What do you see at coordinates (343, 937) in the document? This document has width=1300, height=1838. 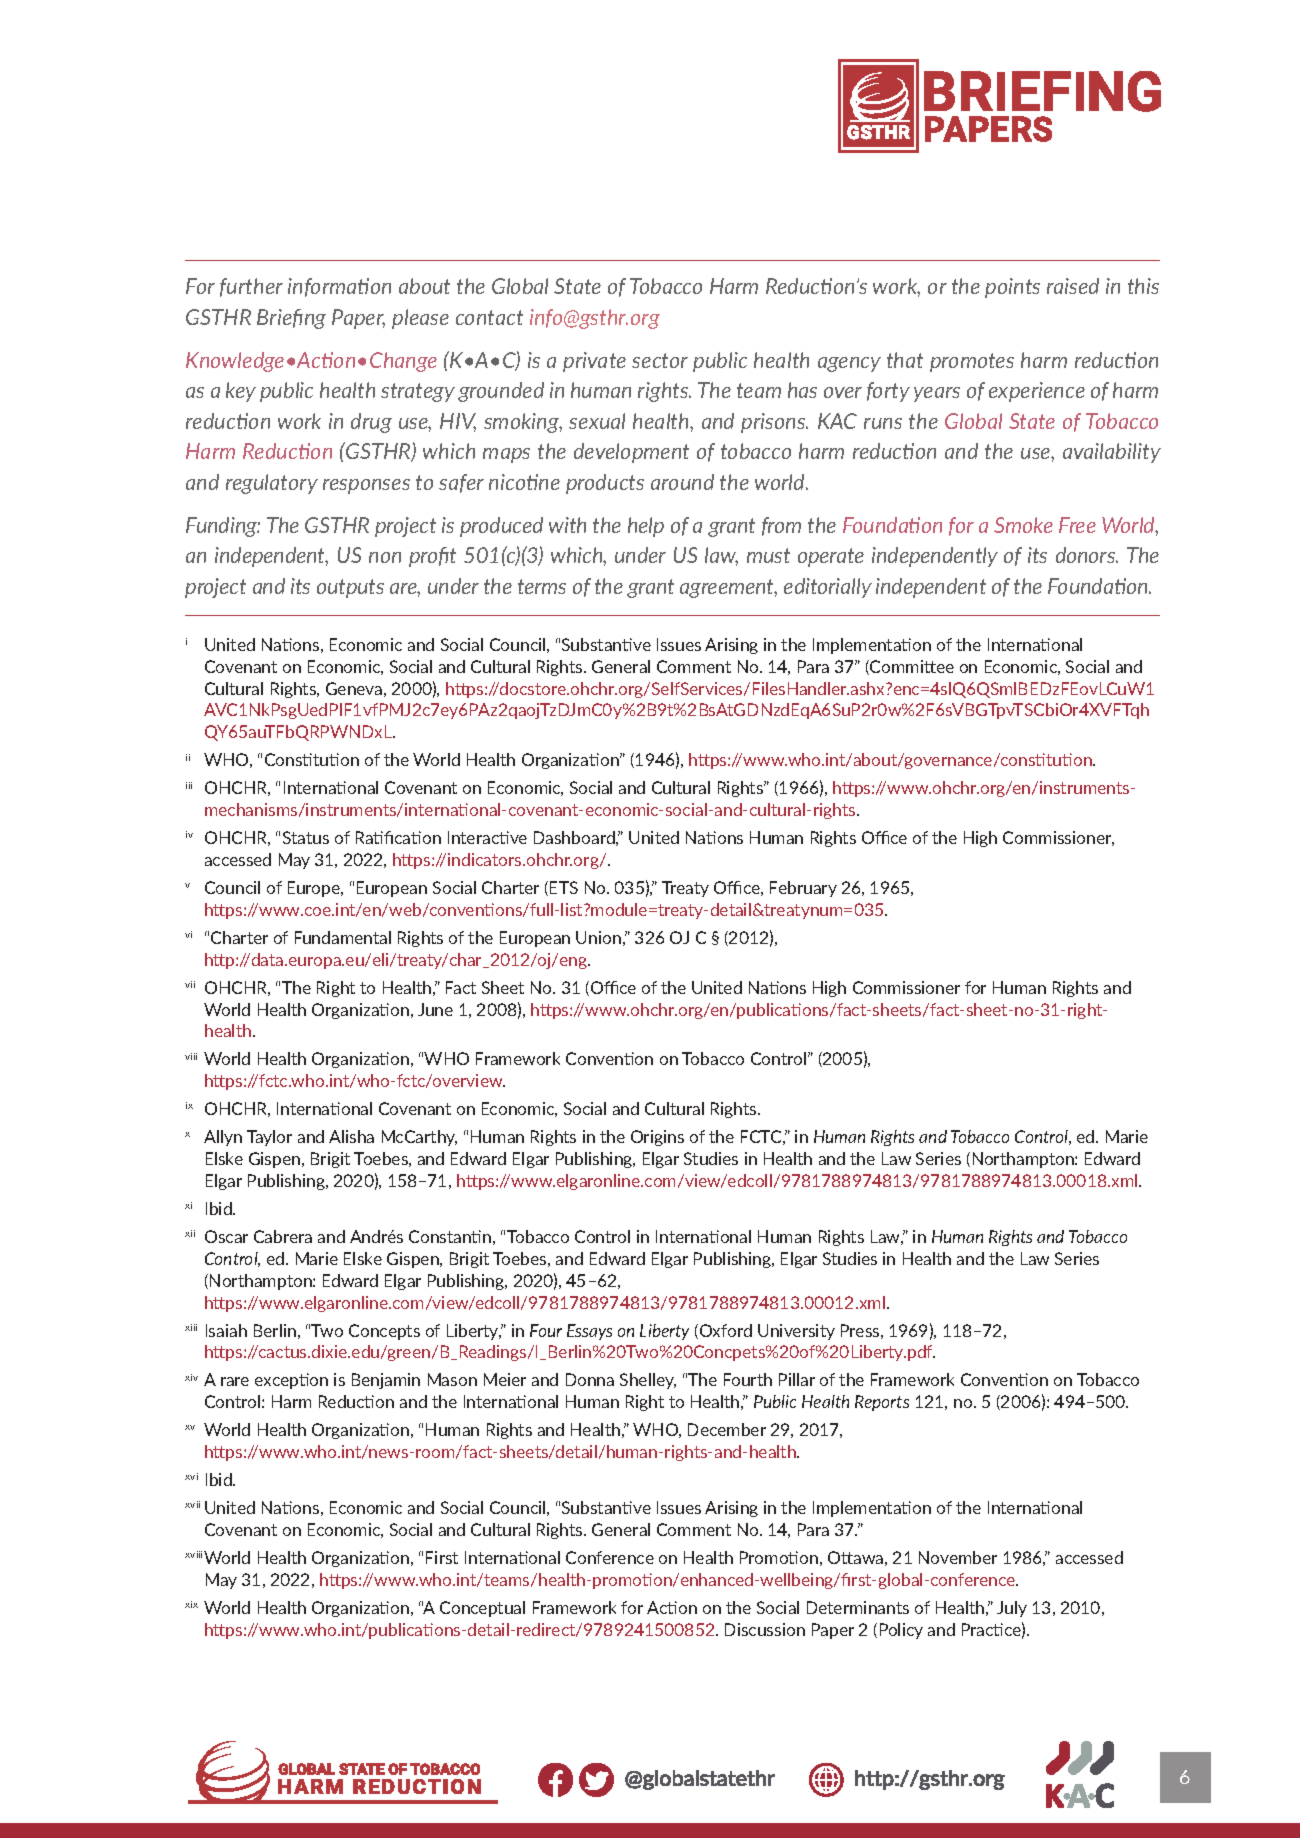 I see `Fundamental` at bounding box center [343, 937].
